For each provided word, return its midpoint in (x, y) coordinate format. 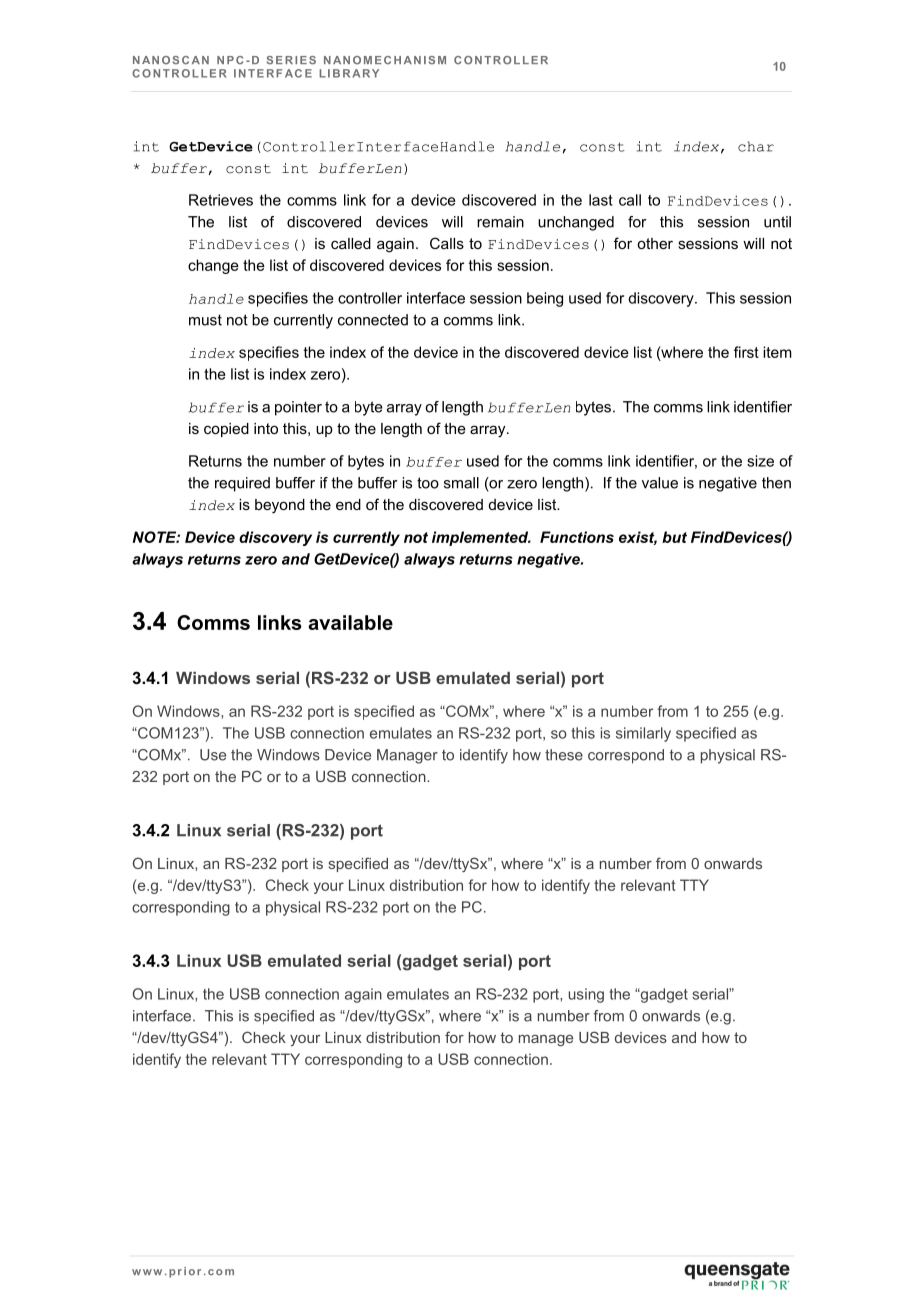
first (746, 352)
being (545, 299)
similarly (643, 734)
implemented (481, 538)
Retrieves (221, 200)
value (660, 483)
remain (500, 222)
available (350, 622)
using (586, 995)
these (564, 755)
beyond (280, 506)
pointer (298, 408)
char (756, 146)
